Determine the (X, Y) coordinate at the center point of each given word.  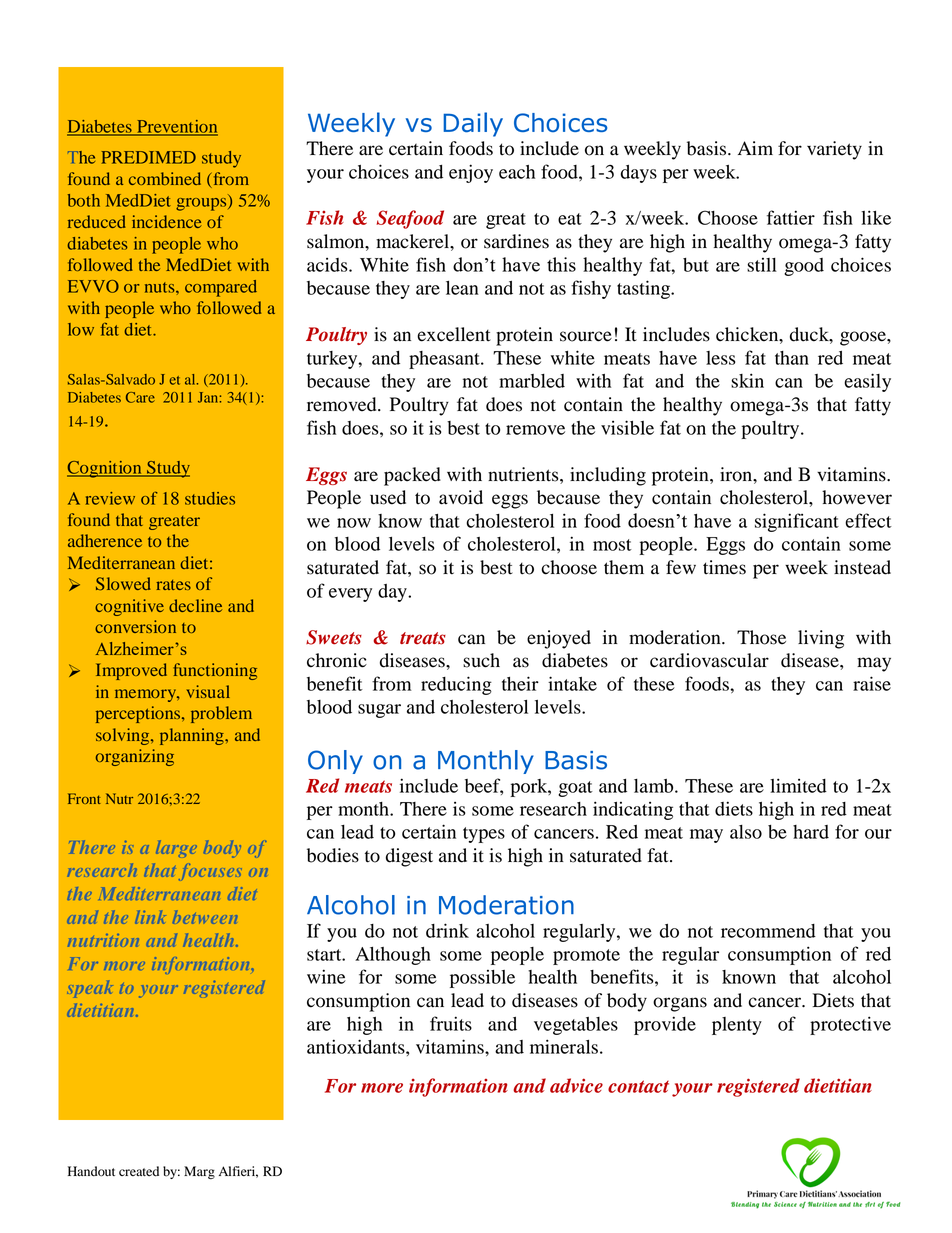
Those (761, 637)
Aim (755, 148)
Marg (199, 1172)
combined (165, 178)
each (517, 172)
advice (576, 1085)
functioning (215, 671)
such (481, 660)
